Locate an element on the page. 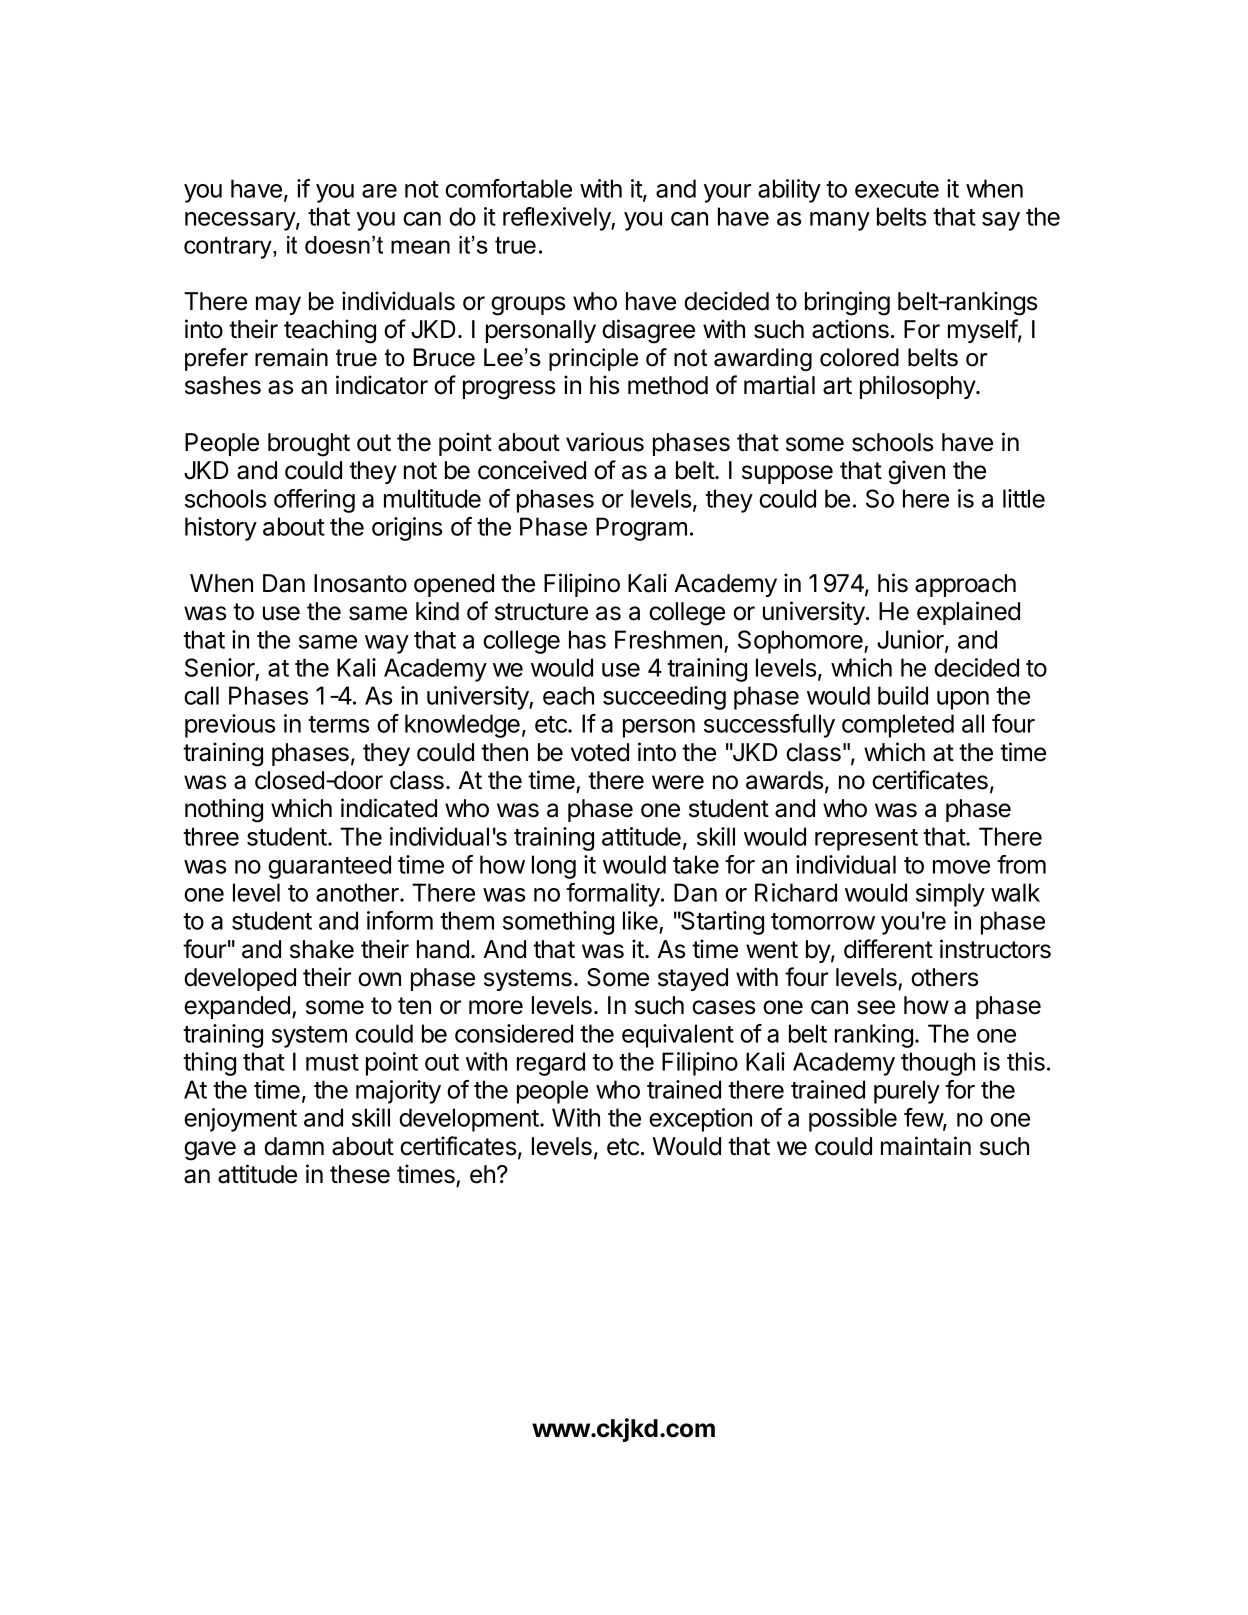 The image size is (1248, 1615). execute is located at coordinates (897, 189).
